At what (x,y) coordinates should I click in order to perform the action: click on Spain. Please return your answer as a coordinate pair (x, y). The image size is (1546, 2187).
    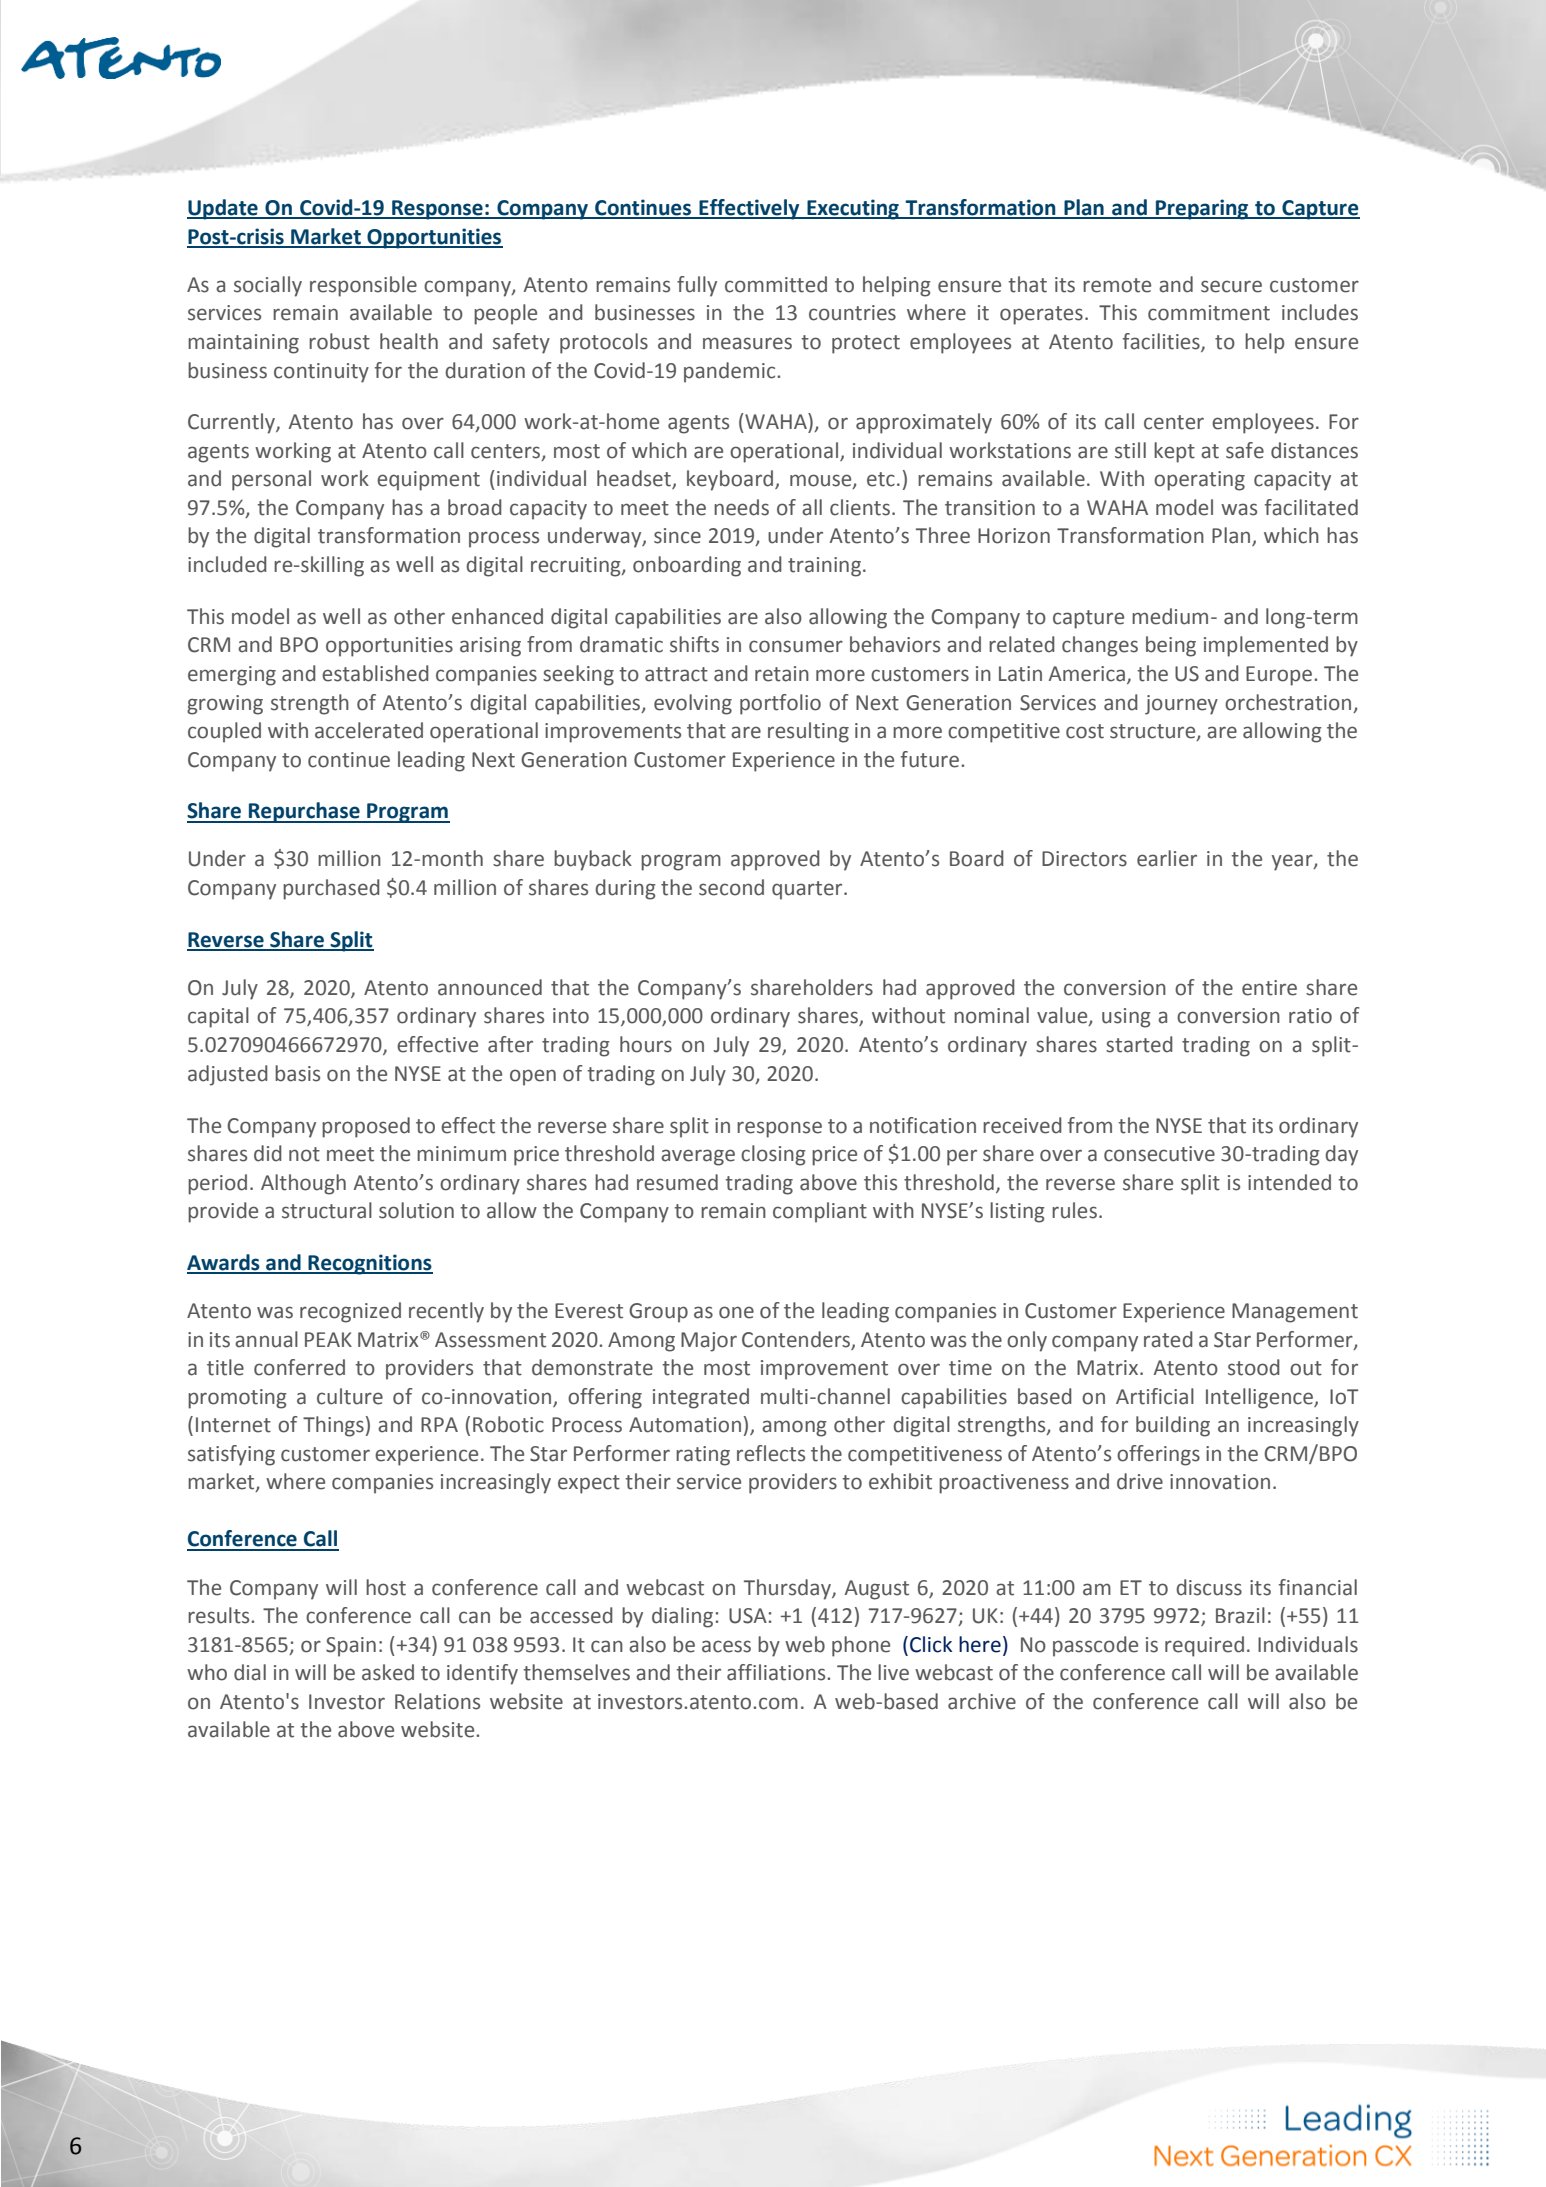
    Looking at the image, I should click on (351, 1647).
